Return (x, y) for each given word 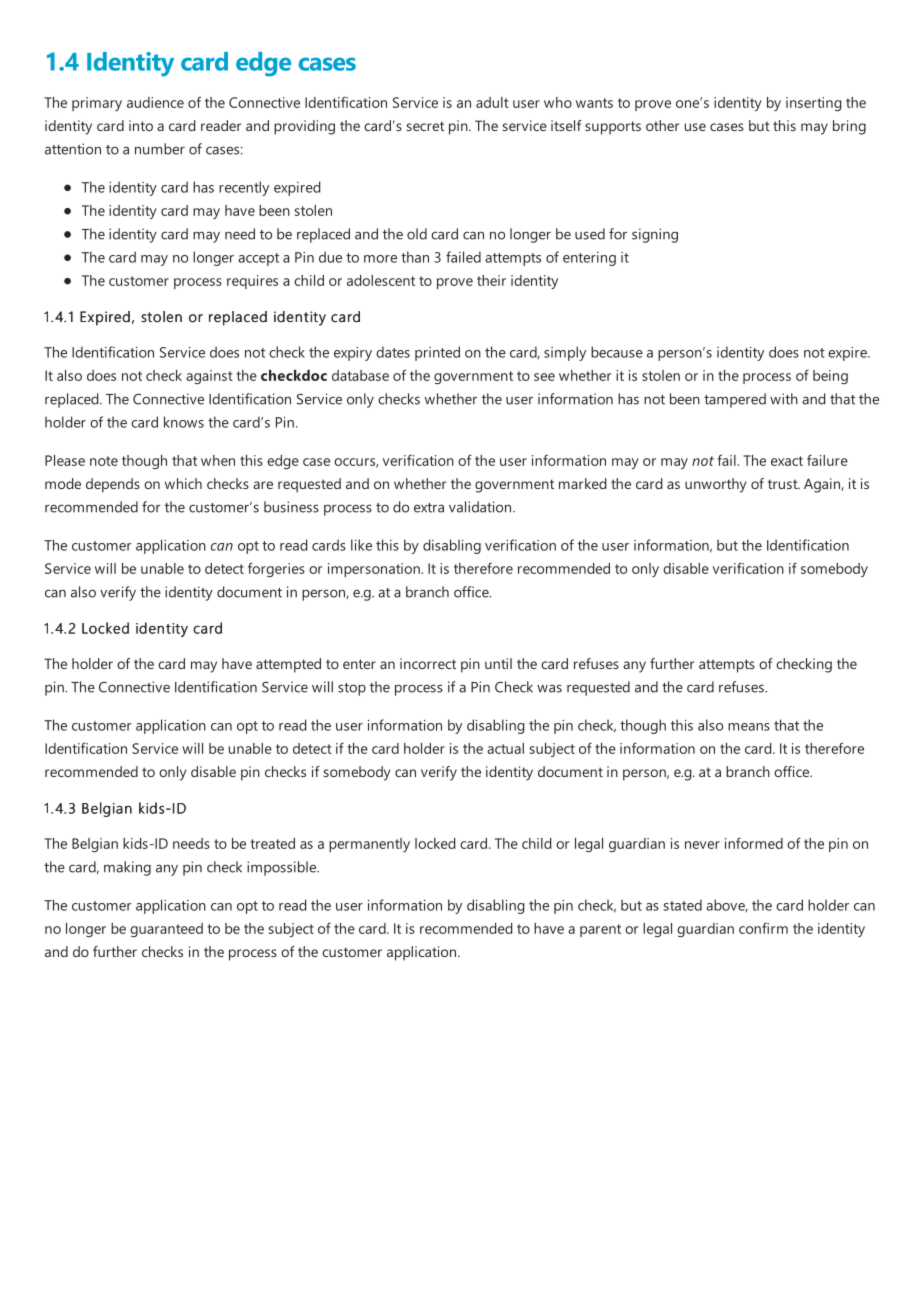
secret (425, 126)
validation (481, 507)
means (749, 727)
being (830, 377)
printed (437, 353)
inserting (814, 104)
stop (352, 689)
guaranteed (166, 930)
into (141, 125)
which (183, 483)
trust (784, 484)
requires (252, 282)
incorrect (428, 663)
